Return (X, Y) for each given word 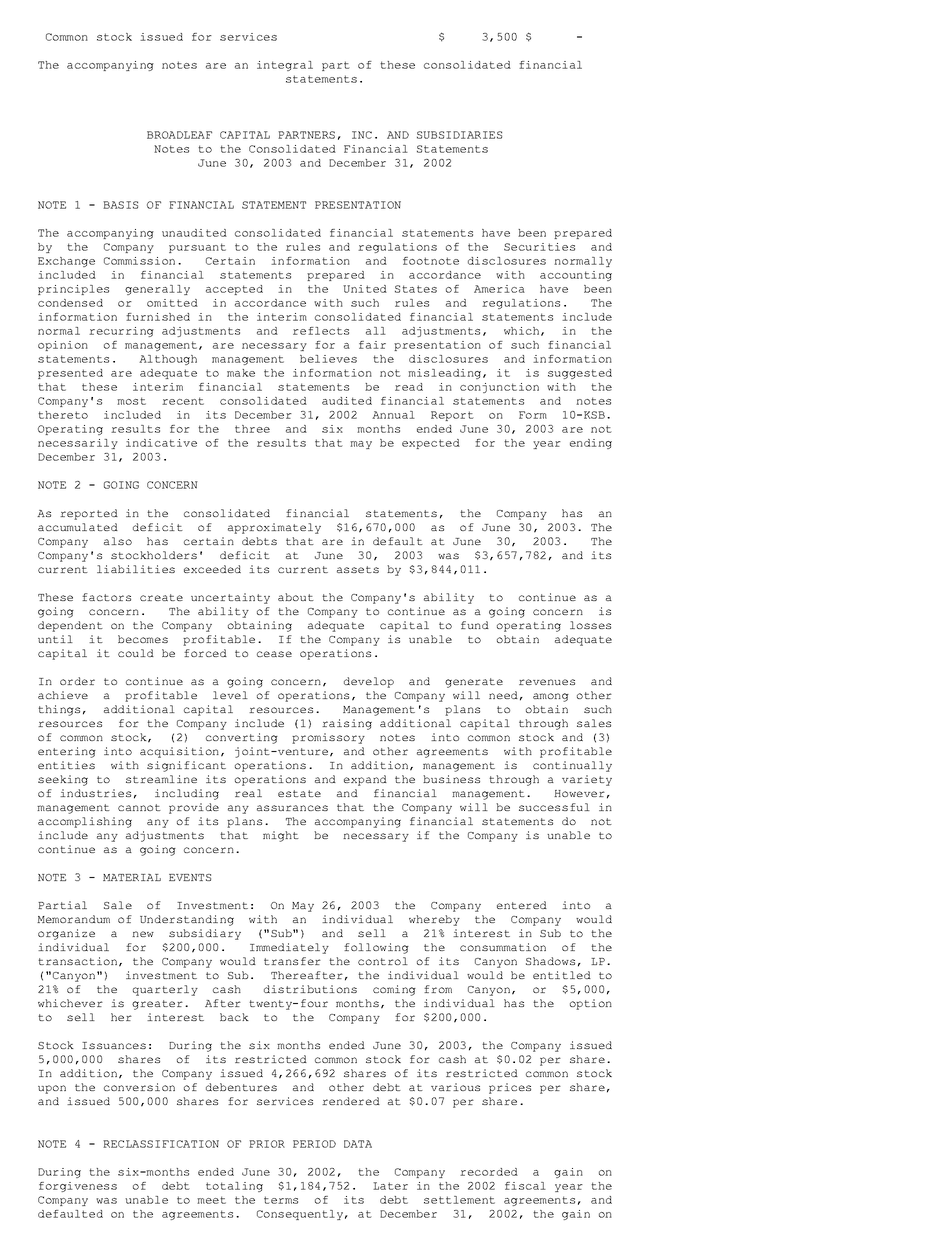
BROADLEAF (179, 135)
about (296, 597)
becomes (143, 639)
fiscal (525, 1186)
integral (285, 66)
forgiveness (78, 1187)
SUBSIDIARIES (459, 135)
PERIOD (314, 1144)
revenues (547, 682)
